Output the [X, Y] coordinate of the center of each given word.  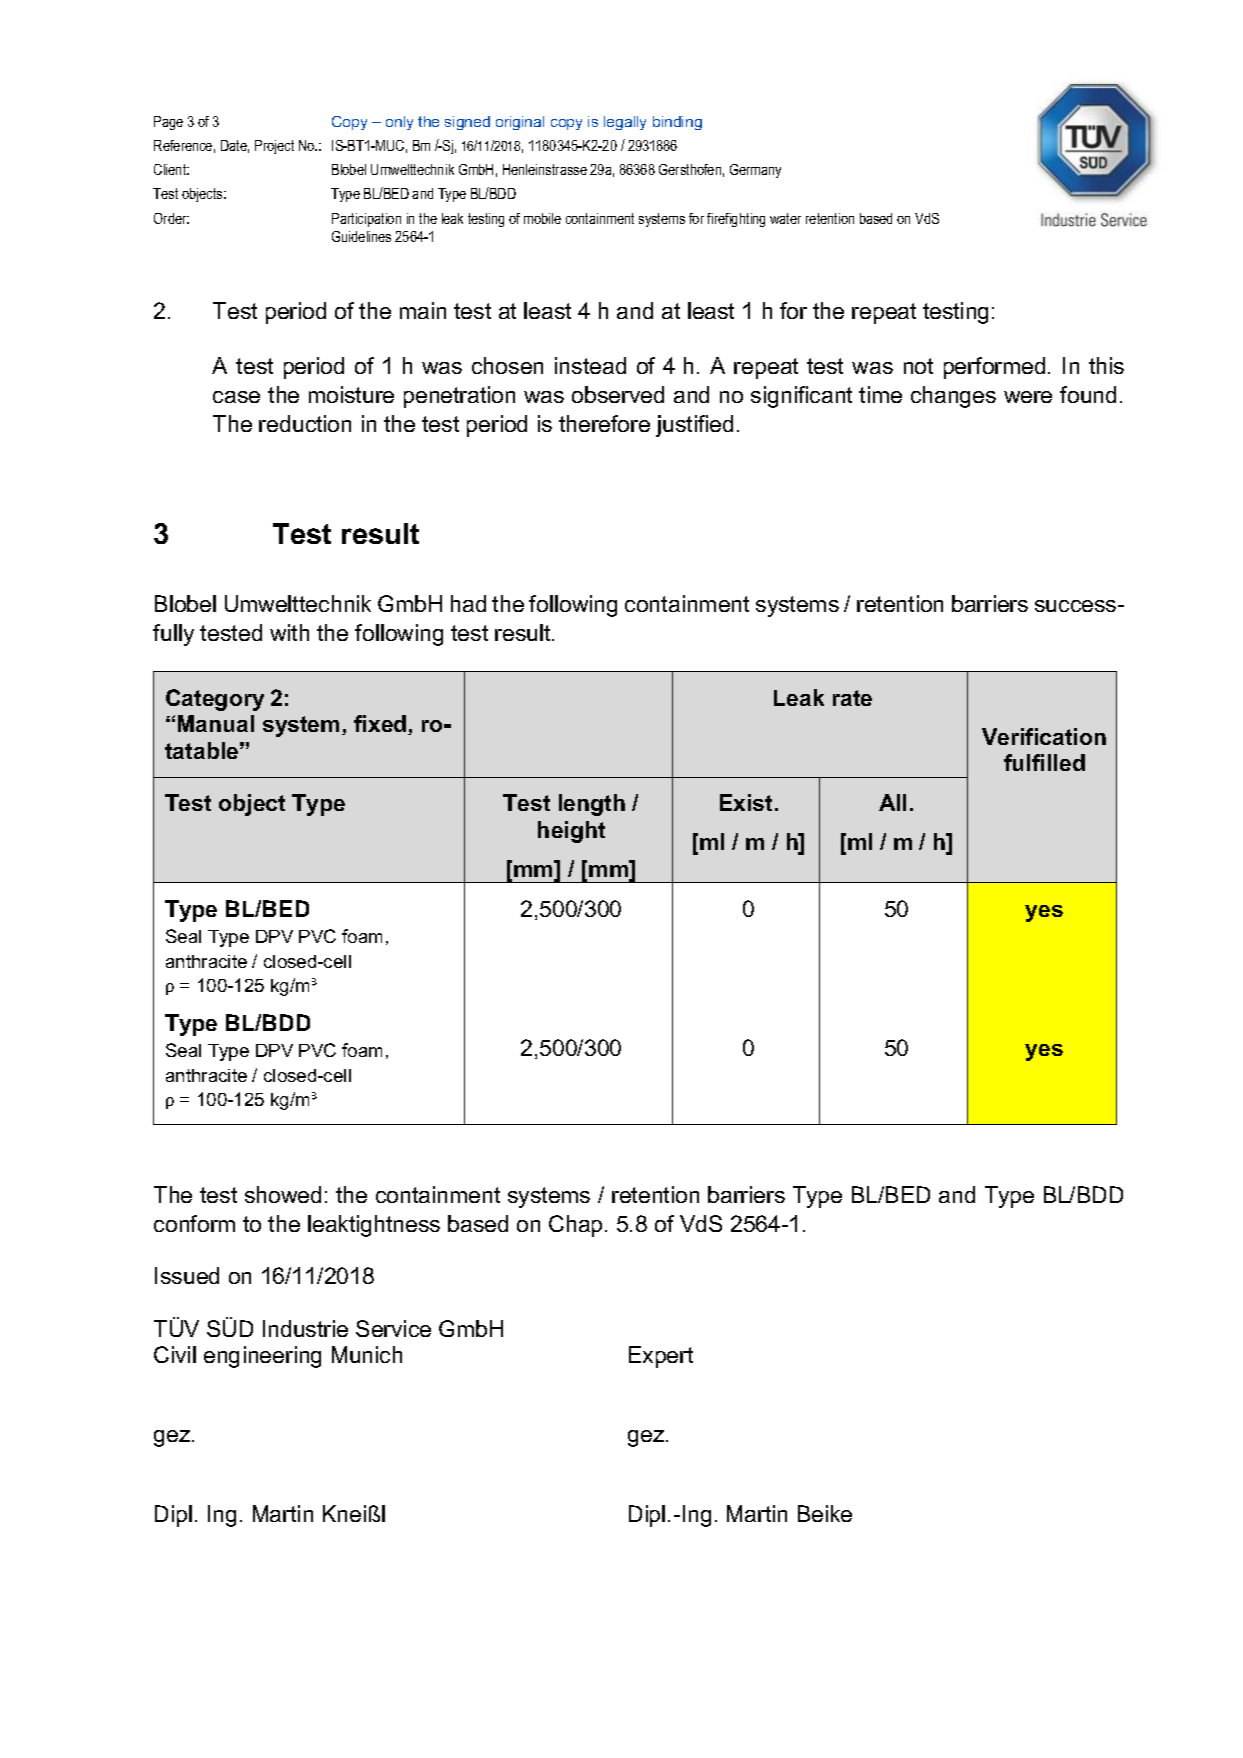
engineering [262, 1357]
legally [625, 123]
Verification [1044, 736]
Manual [216, 723]
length [592, 805]
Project [274, 147]
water [785, 218]
